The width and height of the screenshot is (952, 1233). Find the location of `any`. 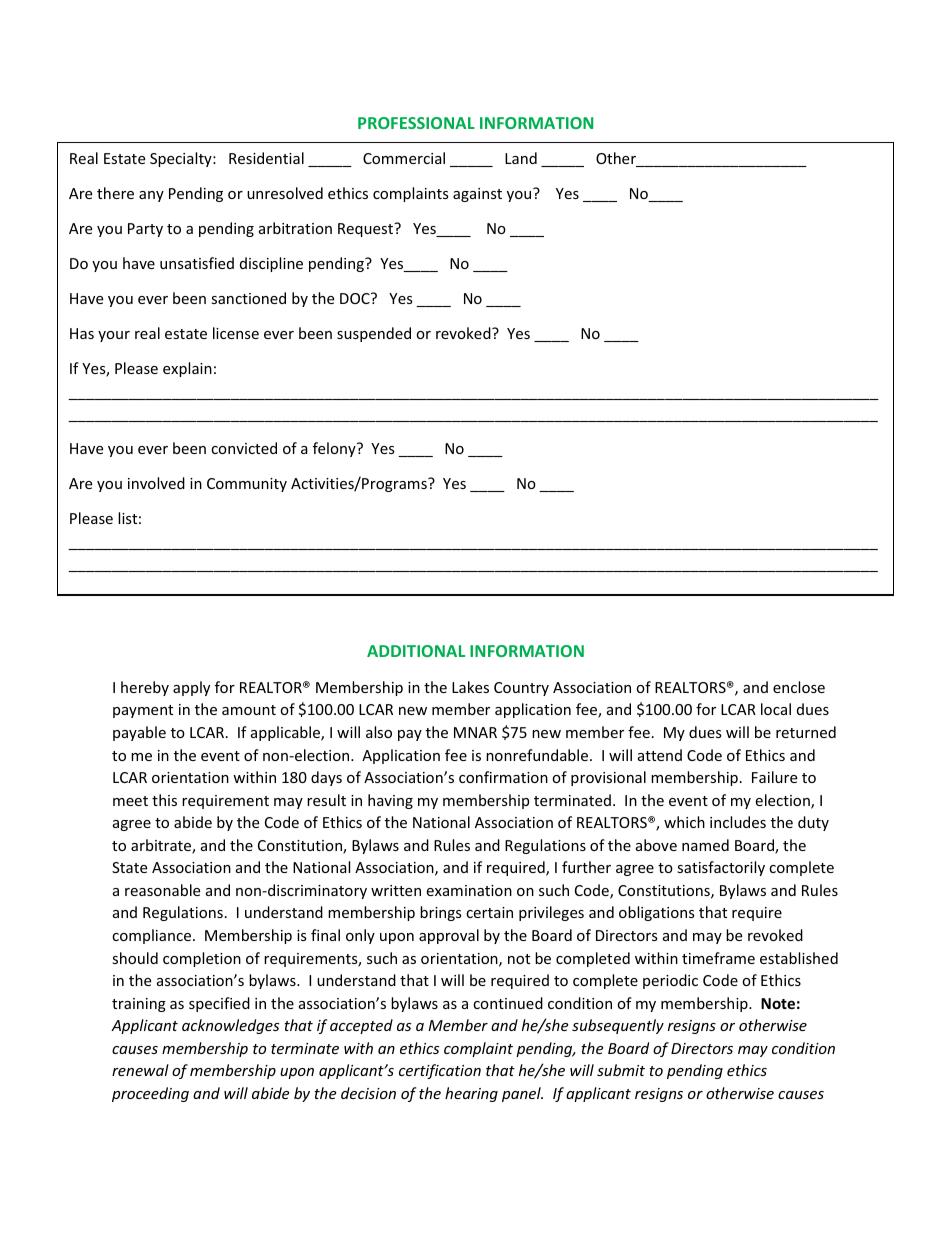

any is located at coordinates (151, 196).
